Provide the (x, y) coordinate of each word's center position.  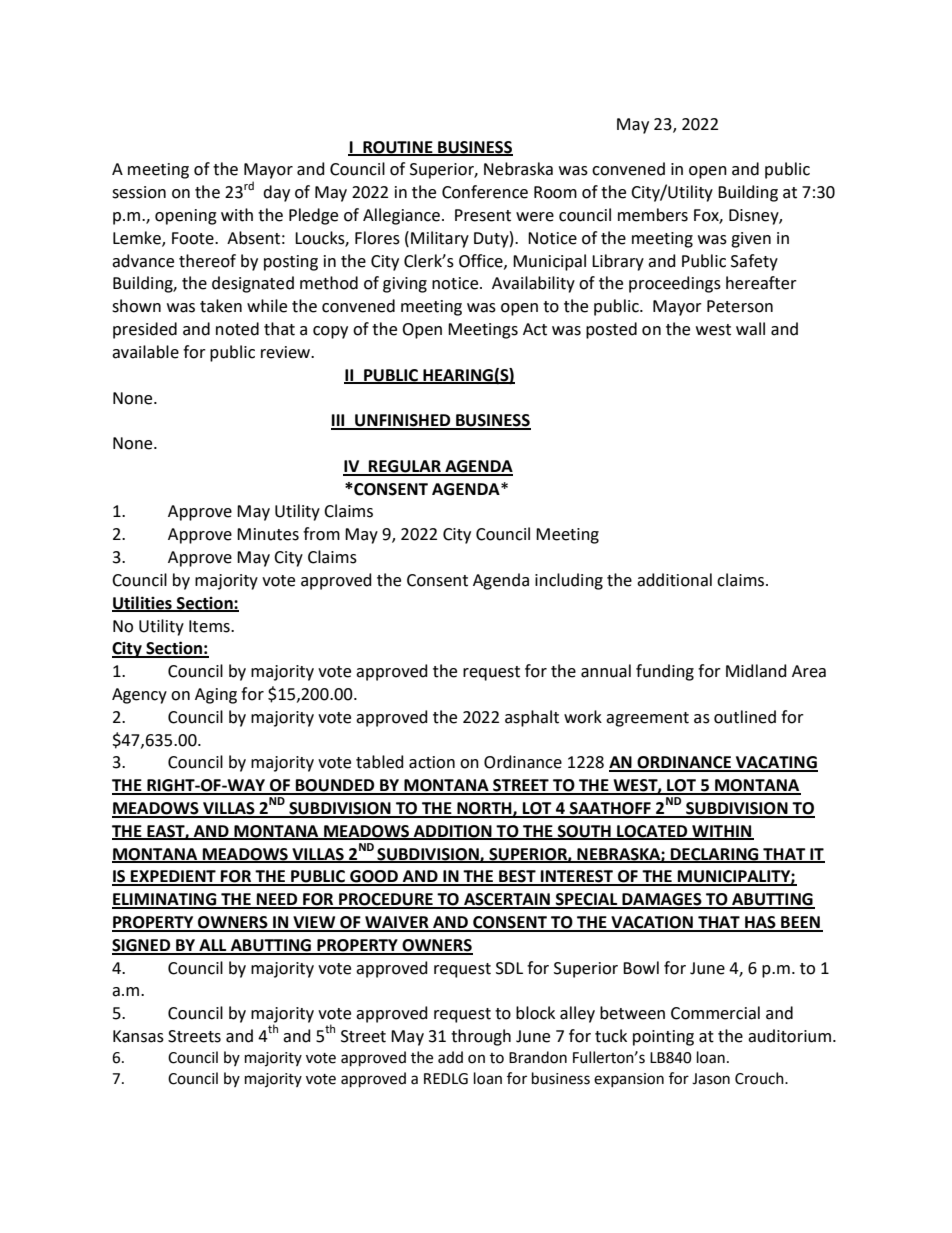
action (432, 762)
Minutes (268, 534)
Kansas (138, 1036)
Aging (216, 696)
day (276, 193)
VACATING (776, 763)
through (481, 1037)
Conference (485, 192)
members (653, 215)
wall (750, 329)
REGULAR (405, 467)
